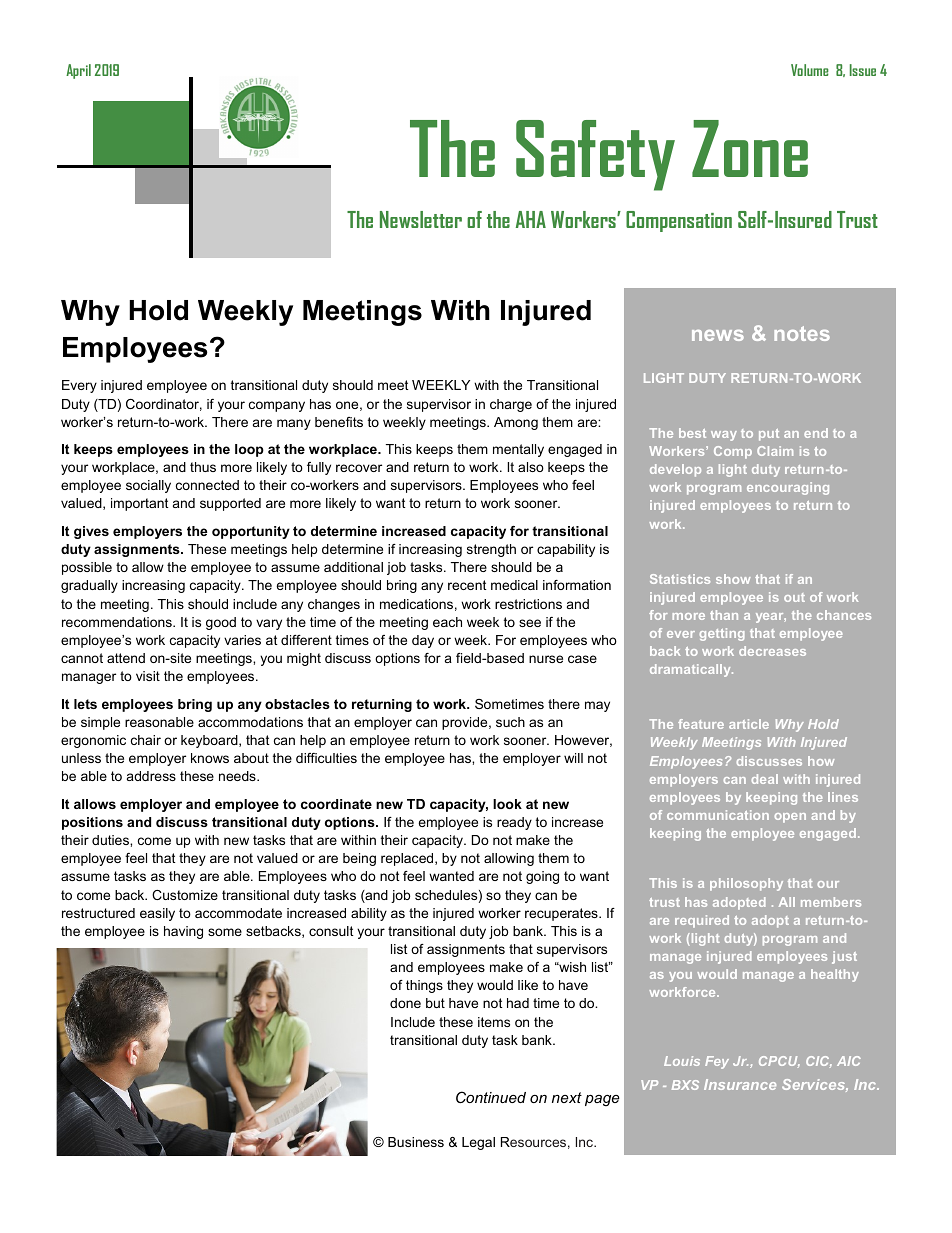 The height and width of the screenshot is (1233, 952). I want to click on Safety, so click(595, 155).
